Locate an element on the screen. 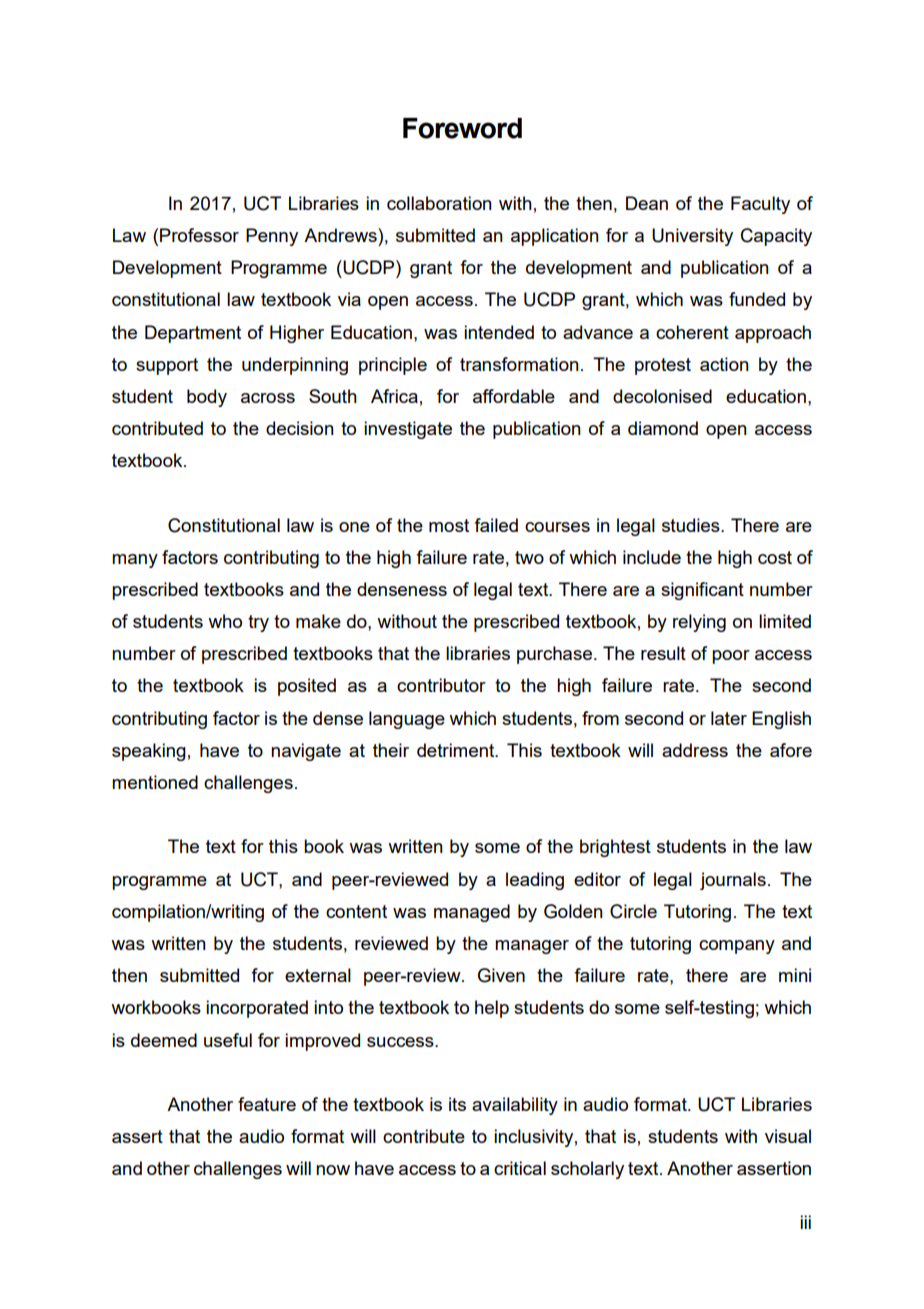 Image resolution: width=924 pixels, height=1309 pixels. who is located at coordinates (225, 621).
